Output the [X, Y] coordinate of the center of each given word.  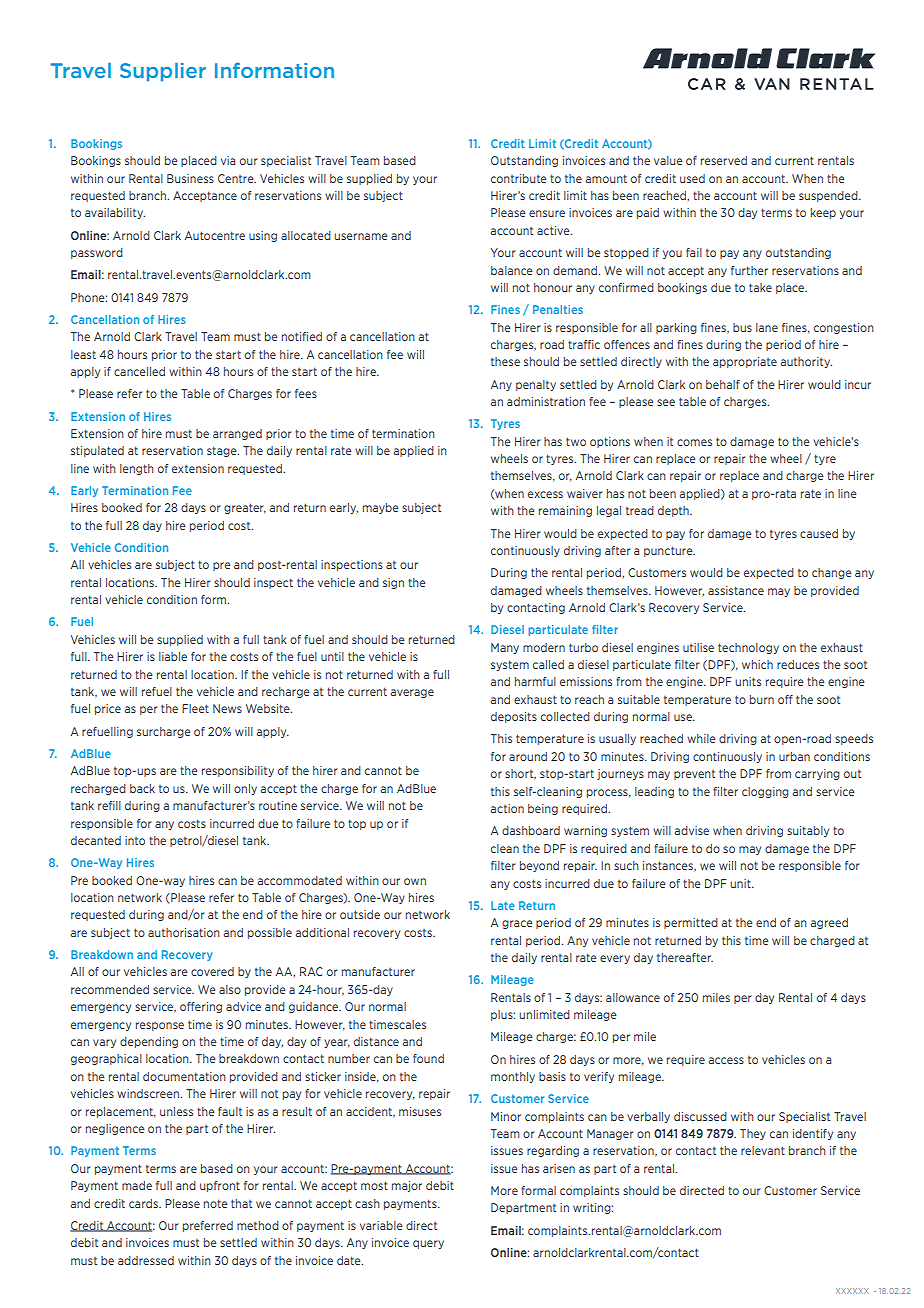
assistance [736, 590]
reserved [724, 160]
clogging [765, 792]
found [428, 1058]
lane [767, 327]
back [142, 788]
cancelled [139, 371]
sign [393, 583]
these [505, 361]
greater [245, 508]
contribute [519, 178]
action [507, 808]
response [160, 1026]
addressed [146, 1260]
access [726, 1060]
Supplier [163, 72]
